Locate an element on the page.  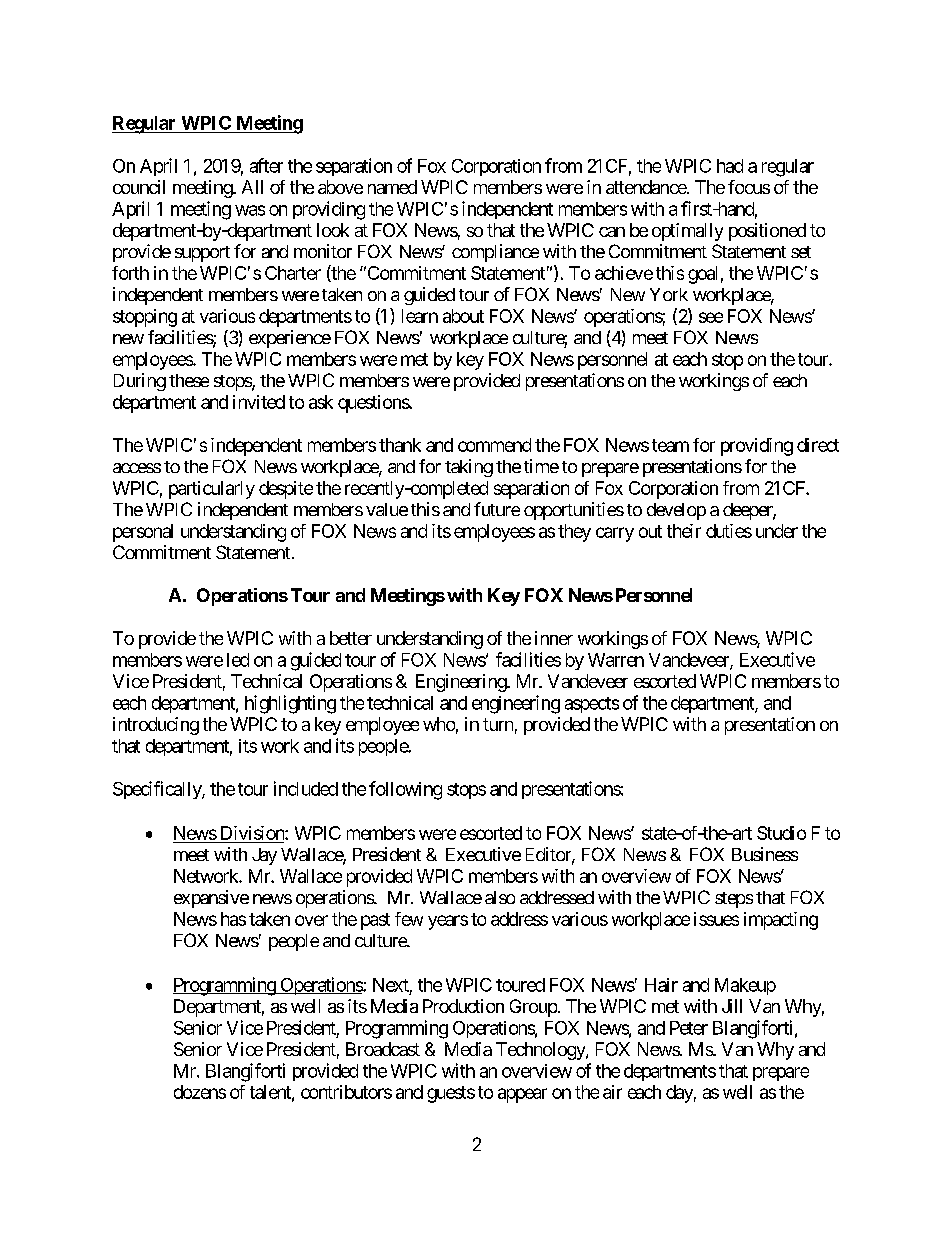
Warren is located at coordinates (616, 660).
